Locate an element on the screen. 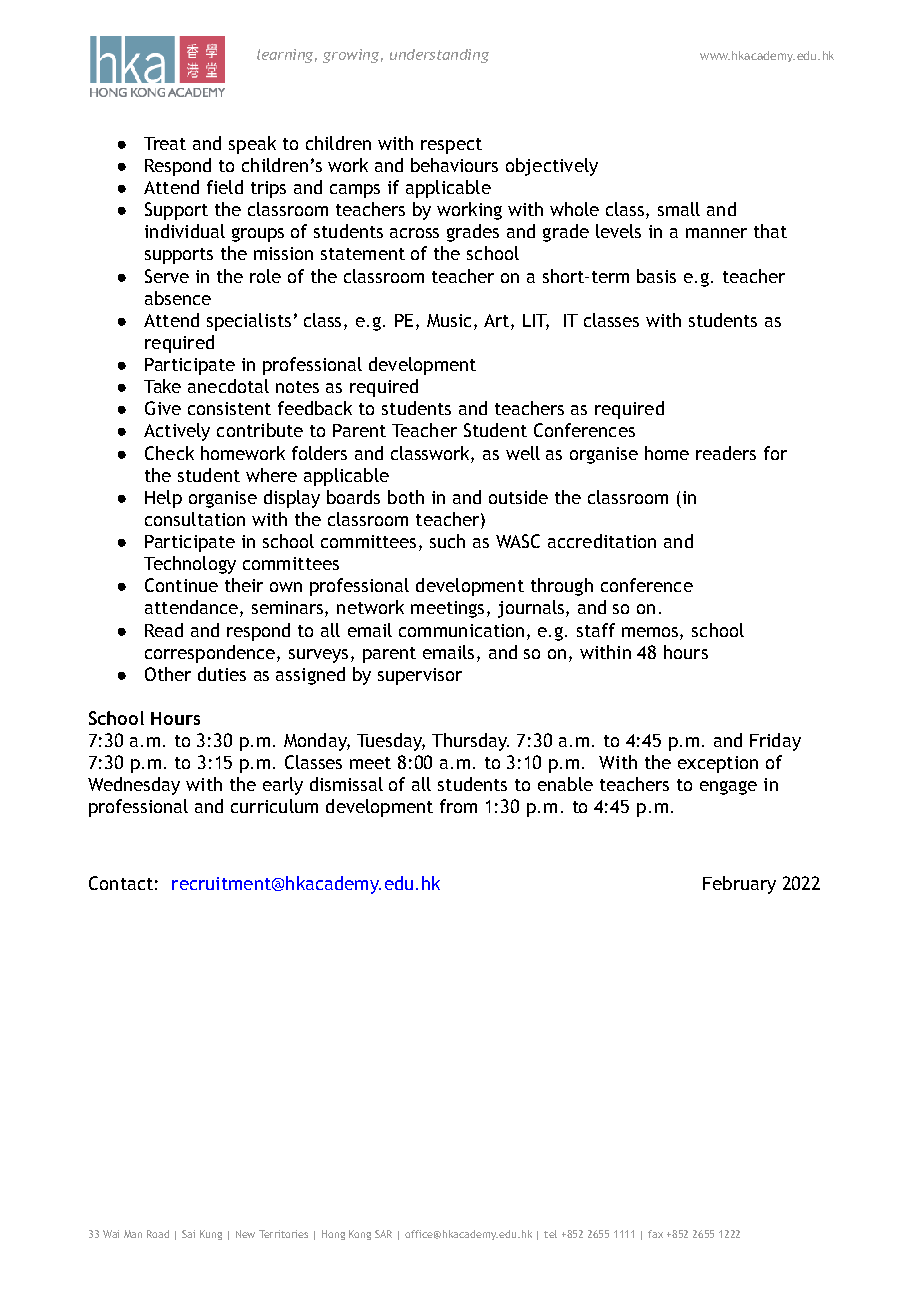  from is located at coordinates (458, 806).
